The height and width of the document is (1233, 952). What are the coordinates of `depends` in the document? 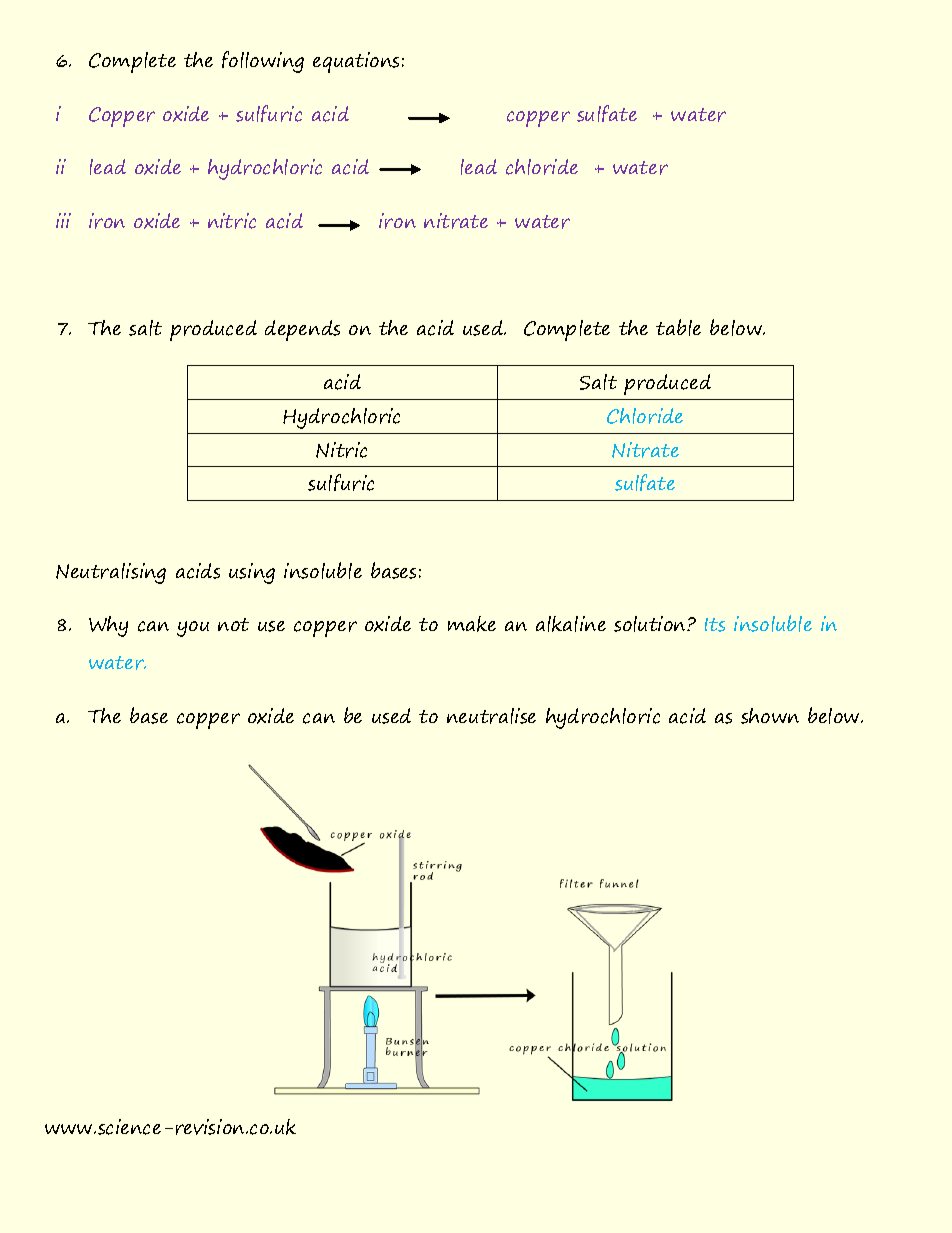 It's located at (302, 330).
